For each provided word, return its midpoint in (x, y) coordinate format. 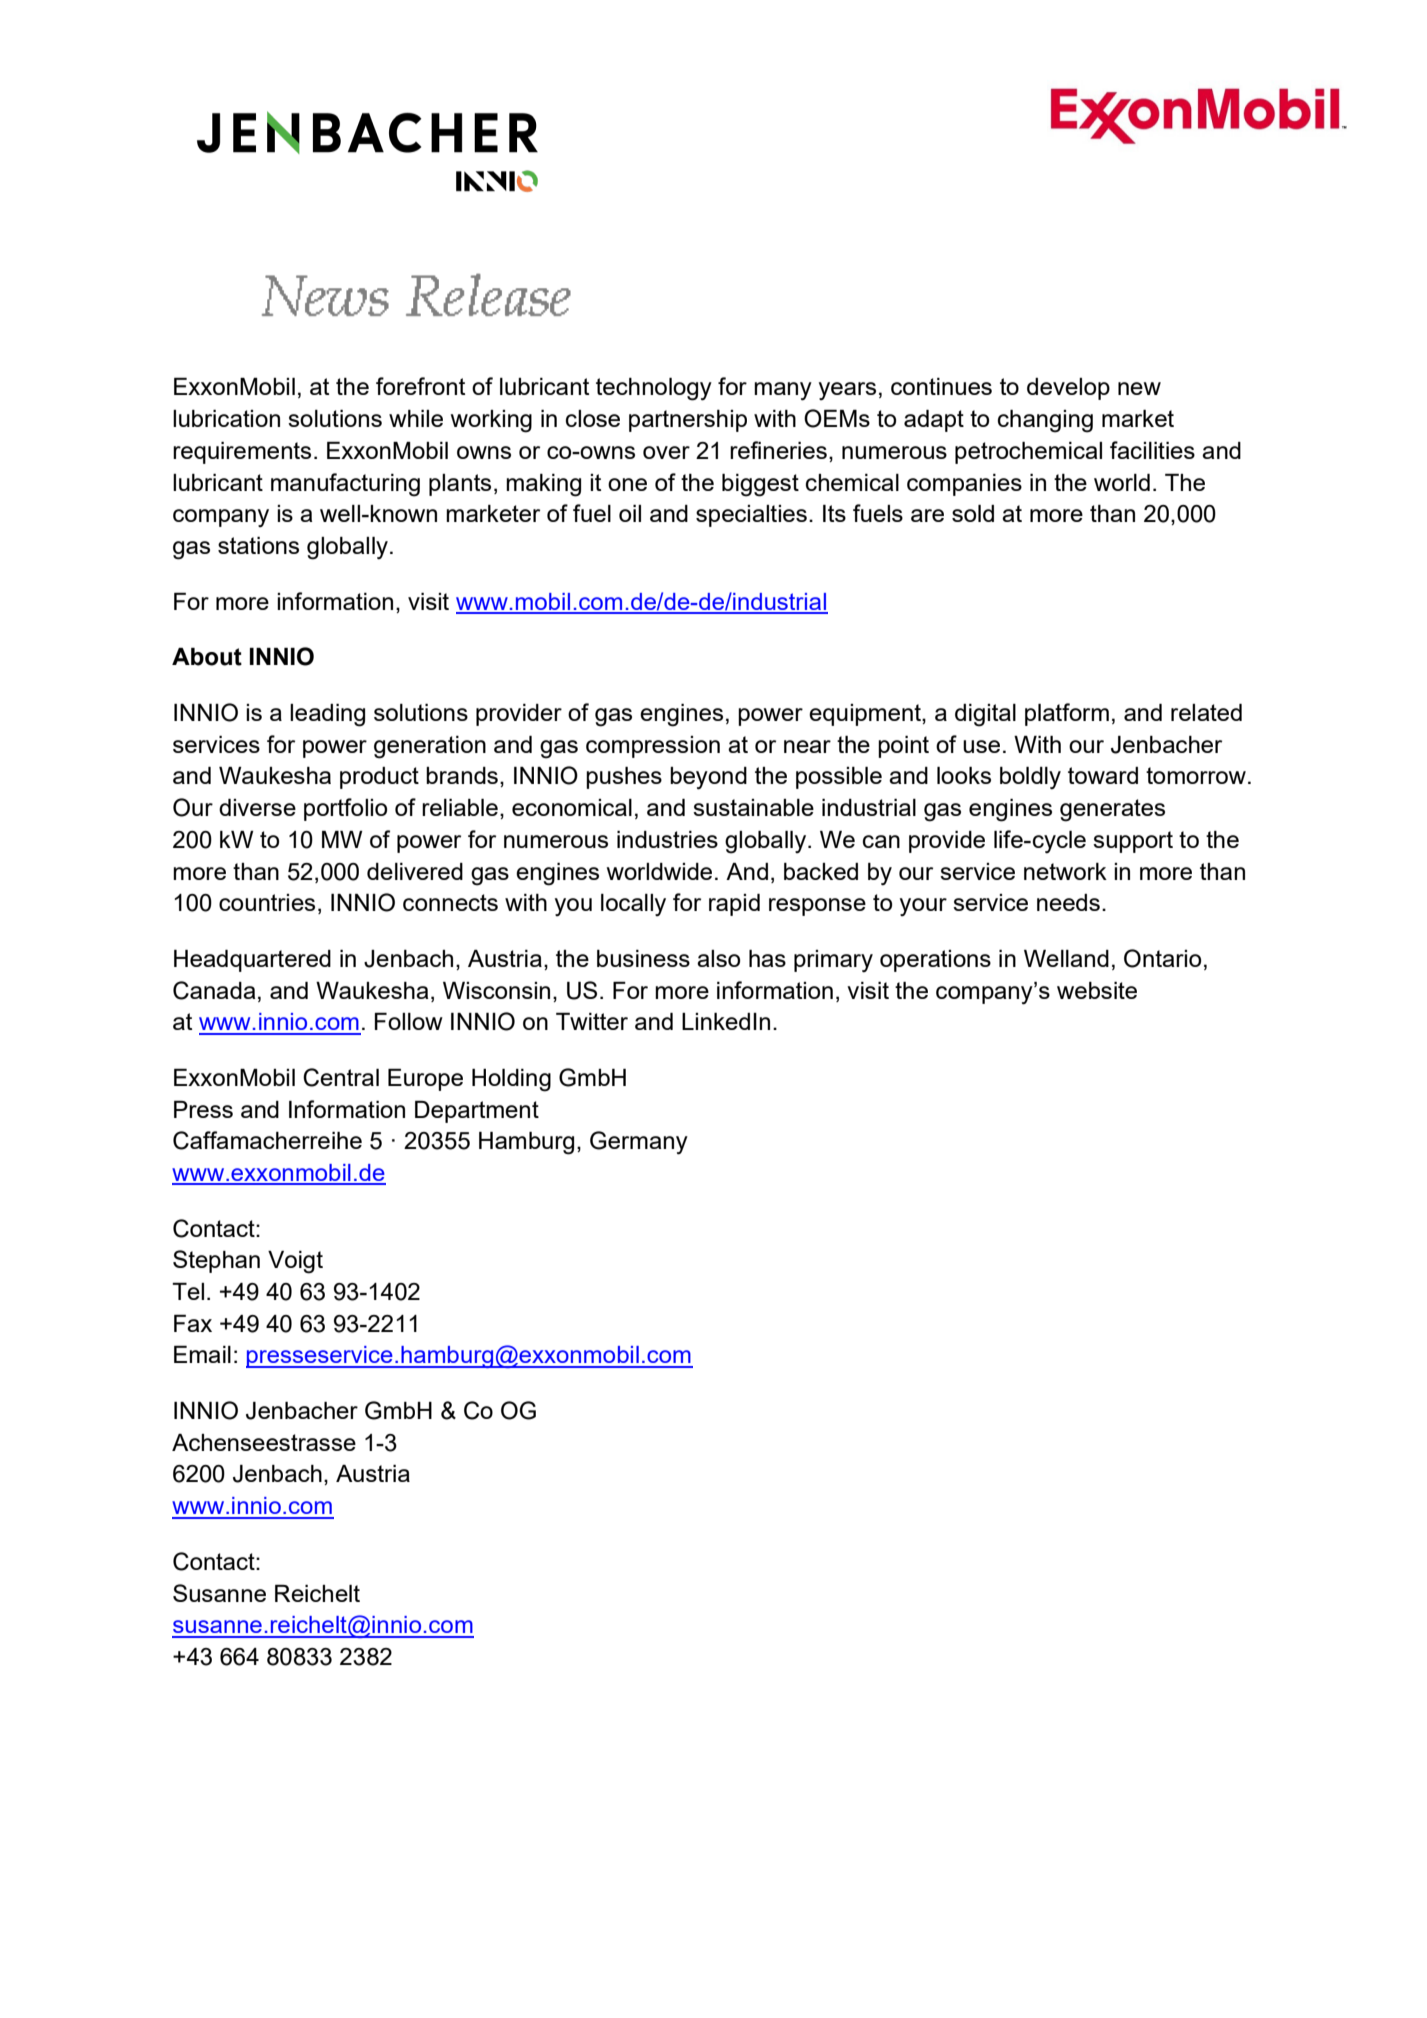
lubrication (226, 418)
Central (341, 1077)
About (207, 657)
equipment (866, 715)
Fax (193, 1323)
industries (667, 839)
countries (267, 902)
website (1097, 990)
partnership (688, 421)
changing (1045, 421)
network (1065, 871)
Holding (511, 1080)
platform (1067, 714)
